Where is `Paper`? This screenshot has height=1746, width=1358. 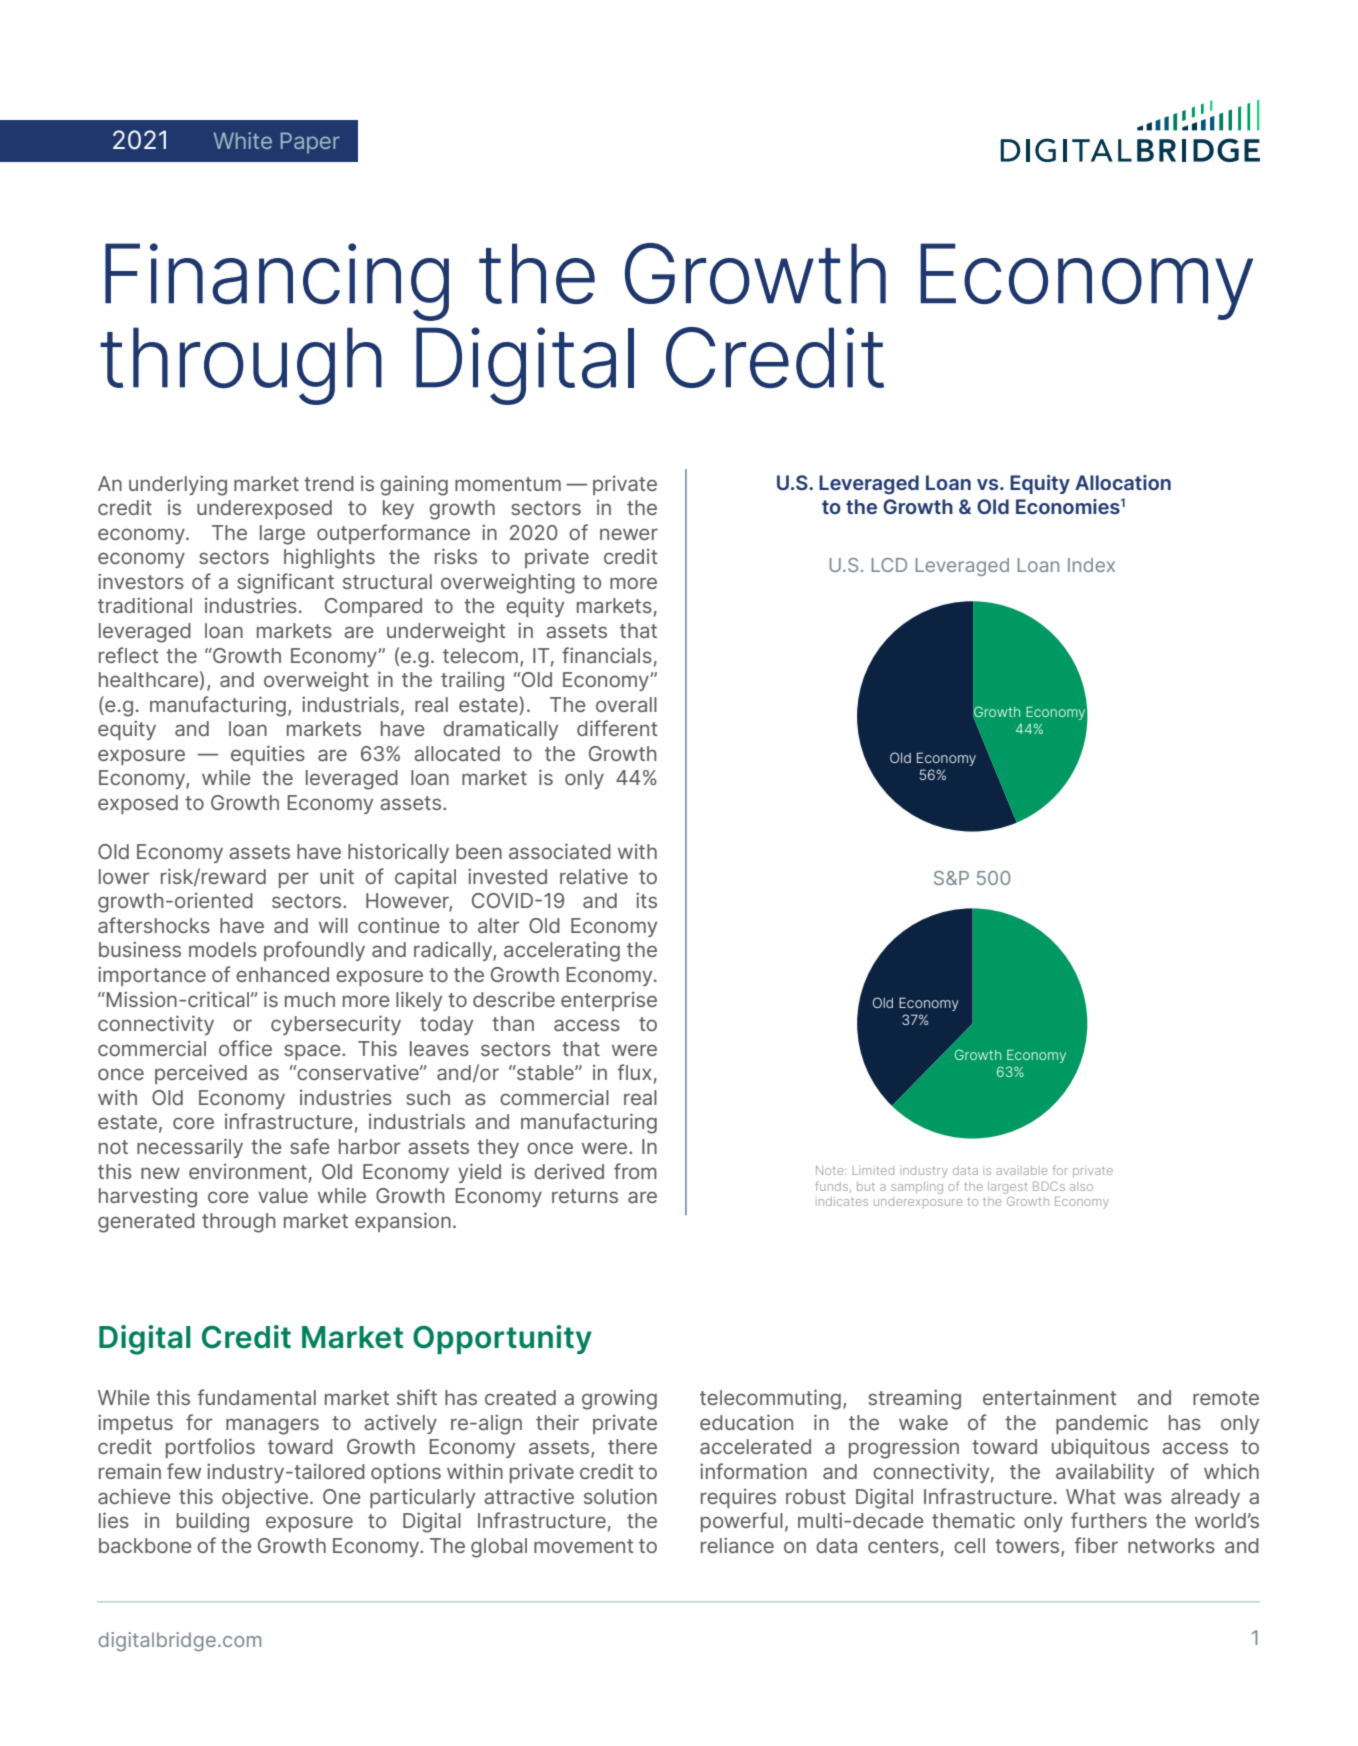
Paper is located at coordinates (310, 143).
